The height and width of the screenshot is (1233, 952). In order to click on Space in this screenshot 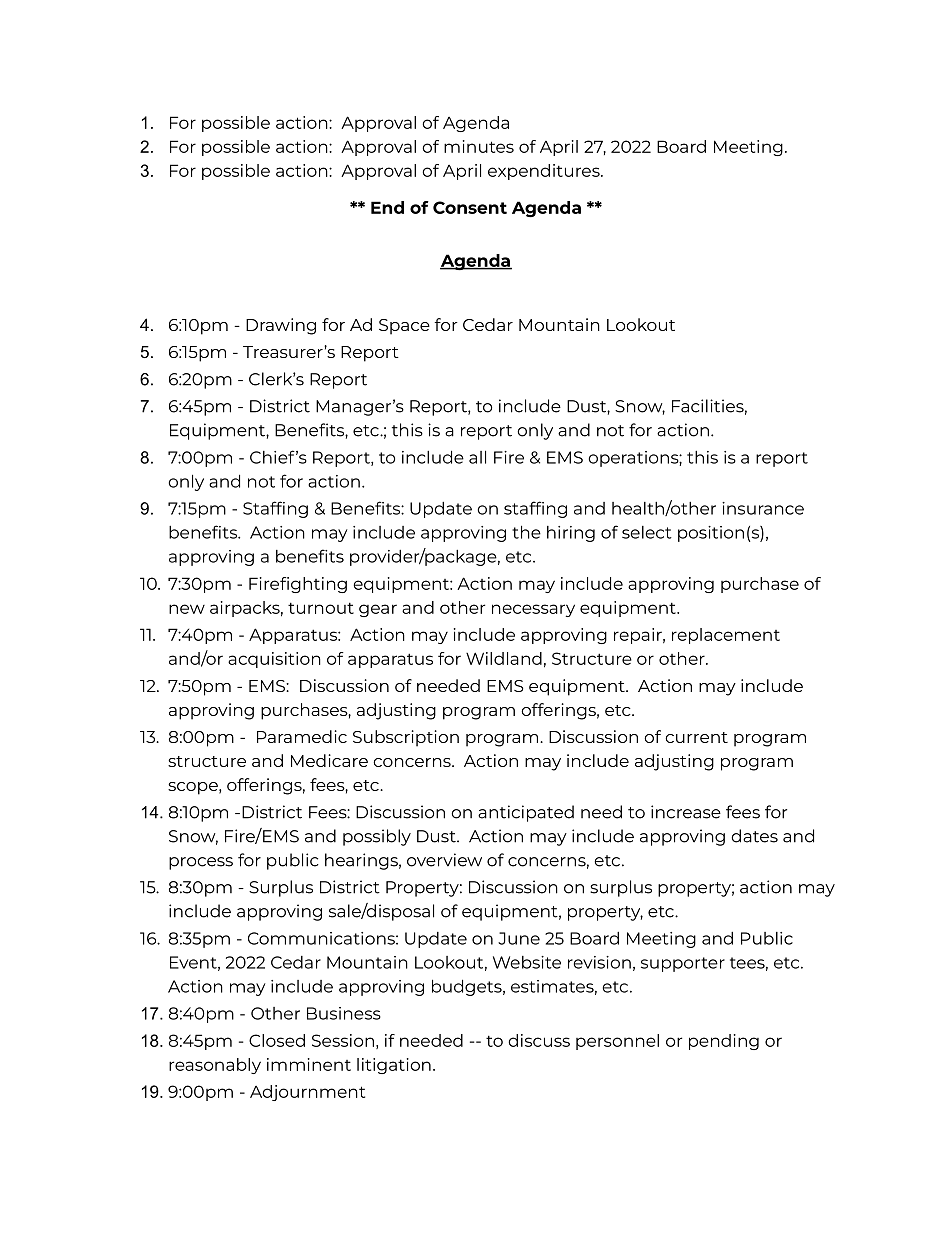, I will do `click(404, 327)`.
